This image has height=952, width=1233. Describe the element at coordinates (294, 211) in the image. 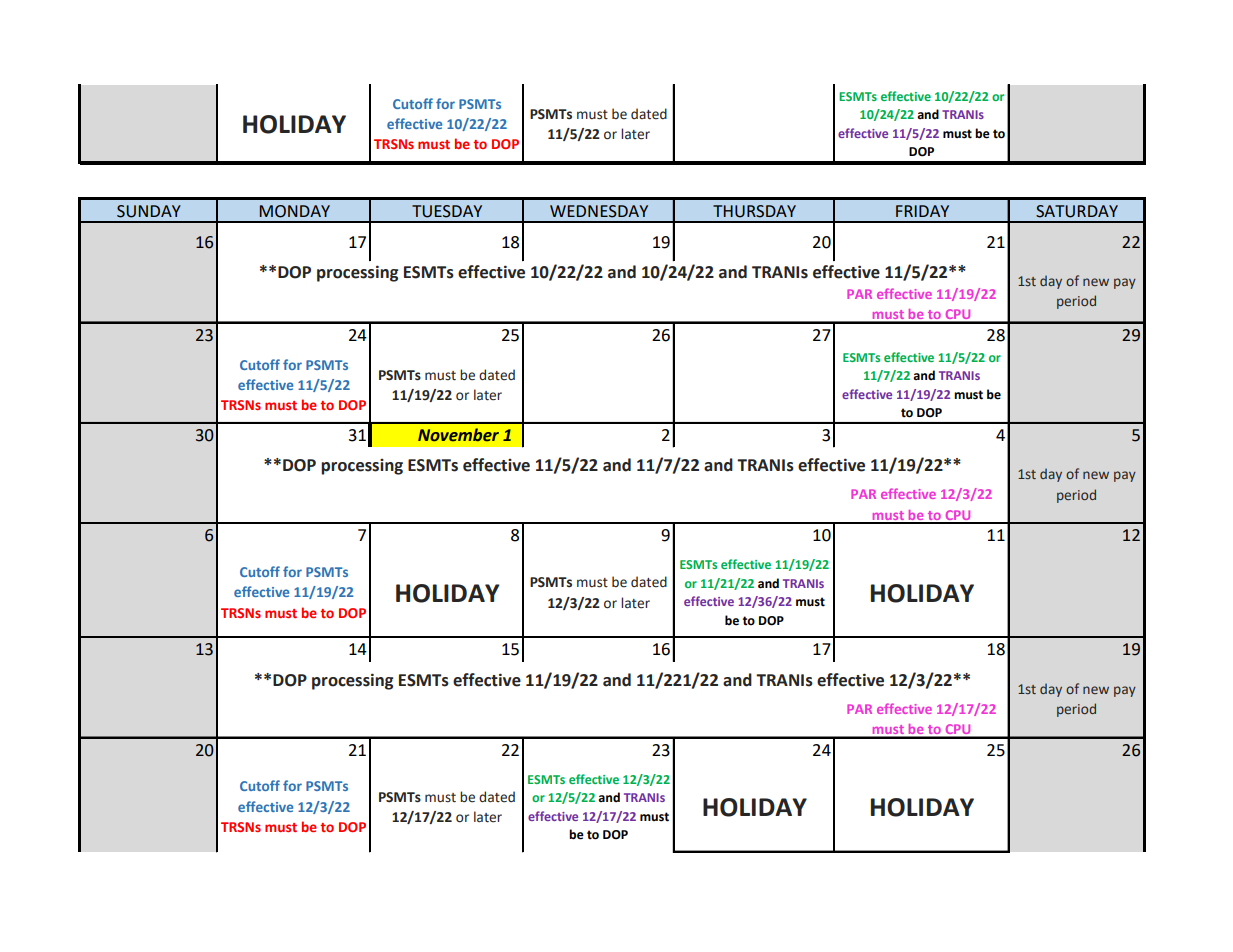

I see `MONDAY` at that location.
